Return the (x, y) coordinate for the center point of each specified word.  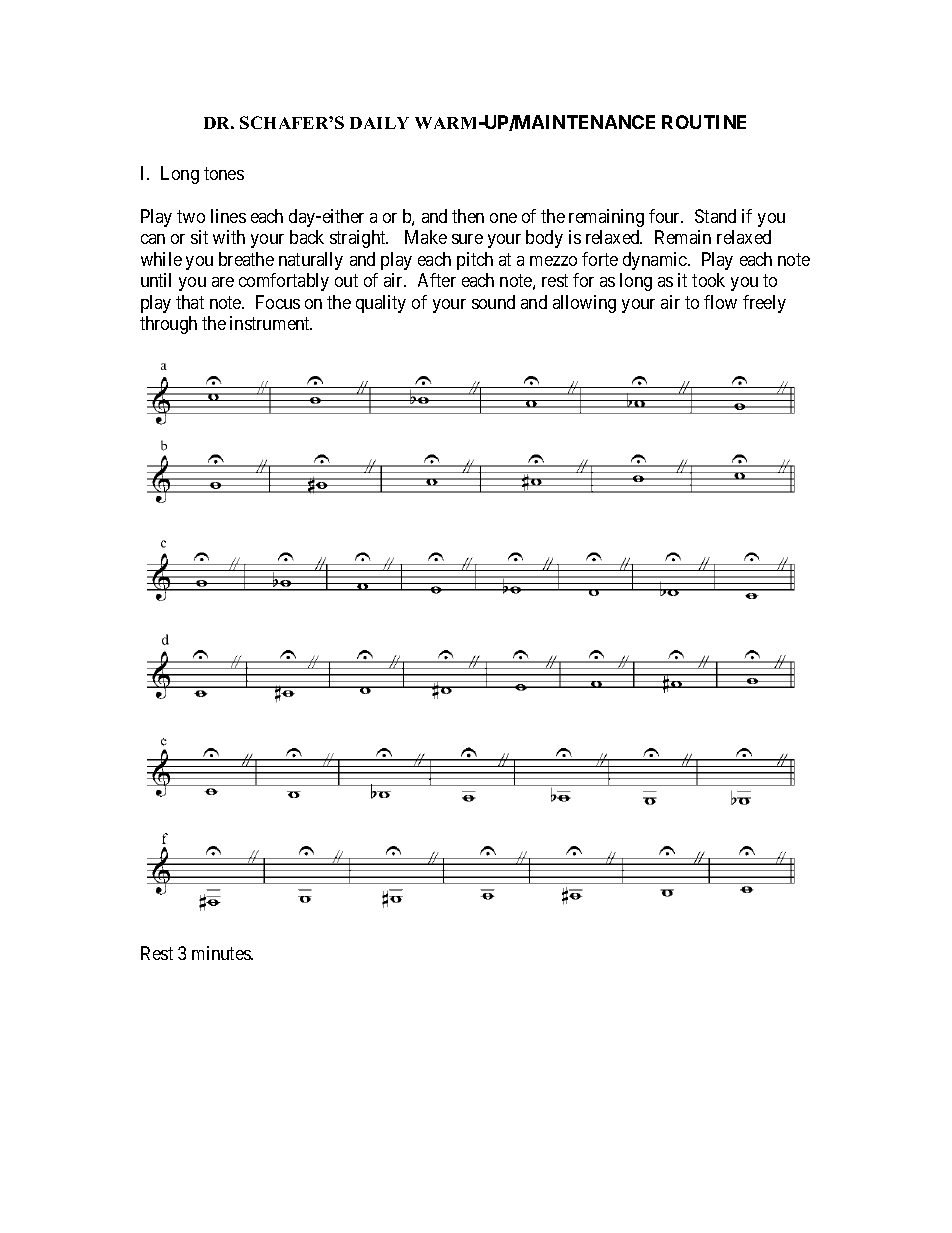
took (708, 280)
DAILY (379, 123)
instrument (271, 323)
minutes (222, 953)
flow (720, 302)
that (190, 302)
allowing (584, 304)
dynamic (656, 261)
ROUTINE (704, 122)
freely (764, 304)
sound (493, 302)
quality (381, 304)
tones (224, 173)
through (168, 325)
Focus (278, 302)
